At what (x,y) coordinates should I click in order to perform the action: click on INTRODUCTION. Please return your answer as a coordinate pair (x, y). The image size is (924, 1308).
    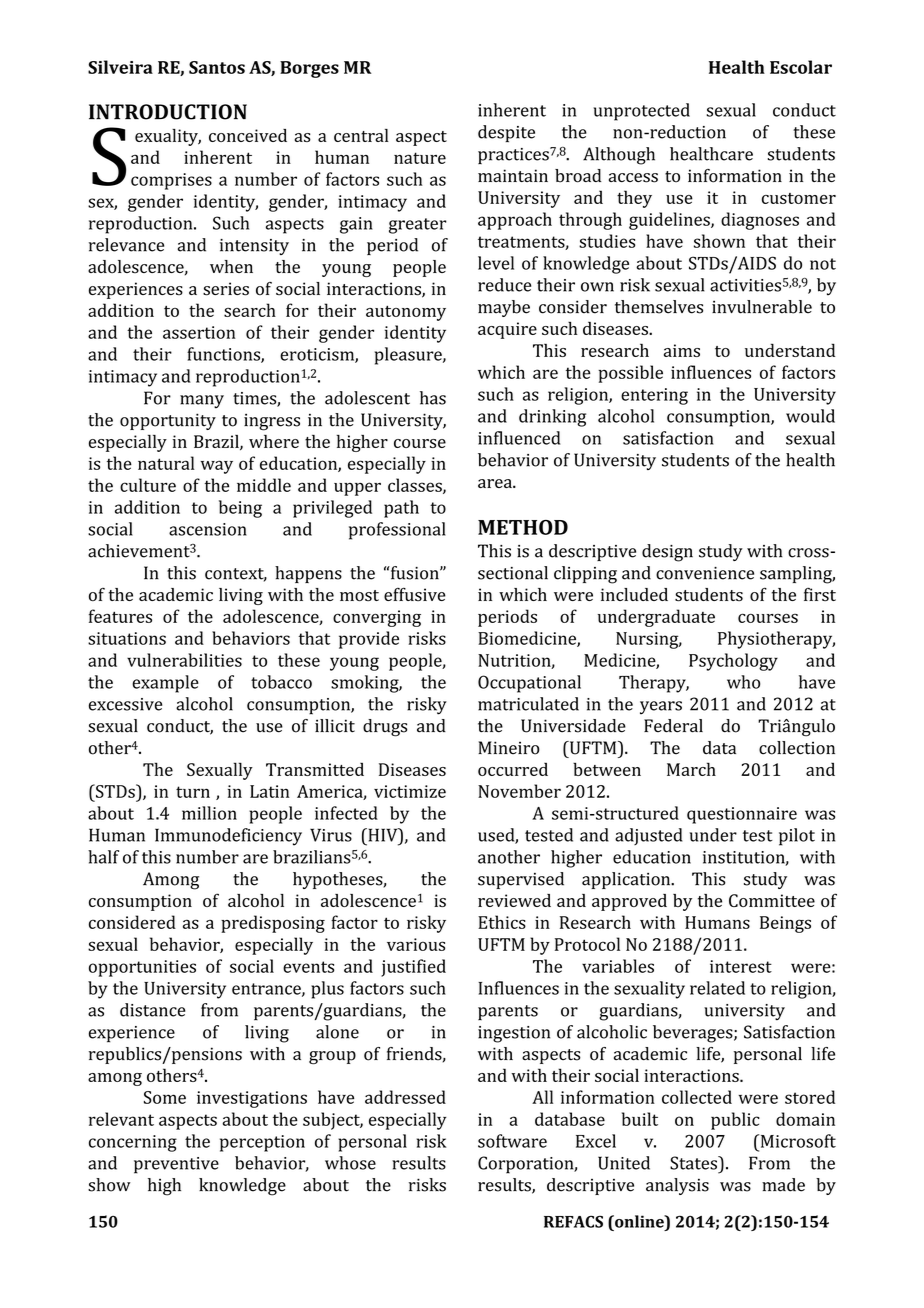
    Looking at the image, I should click on (168, 112).
